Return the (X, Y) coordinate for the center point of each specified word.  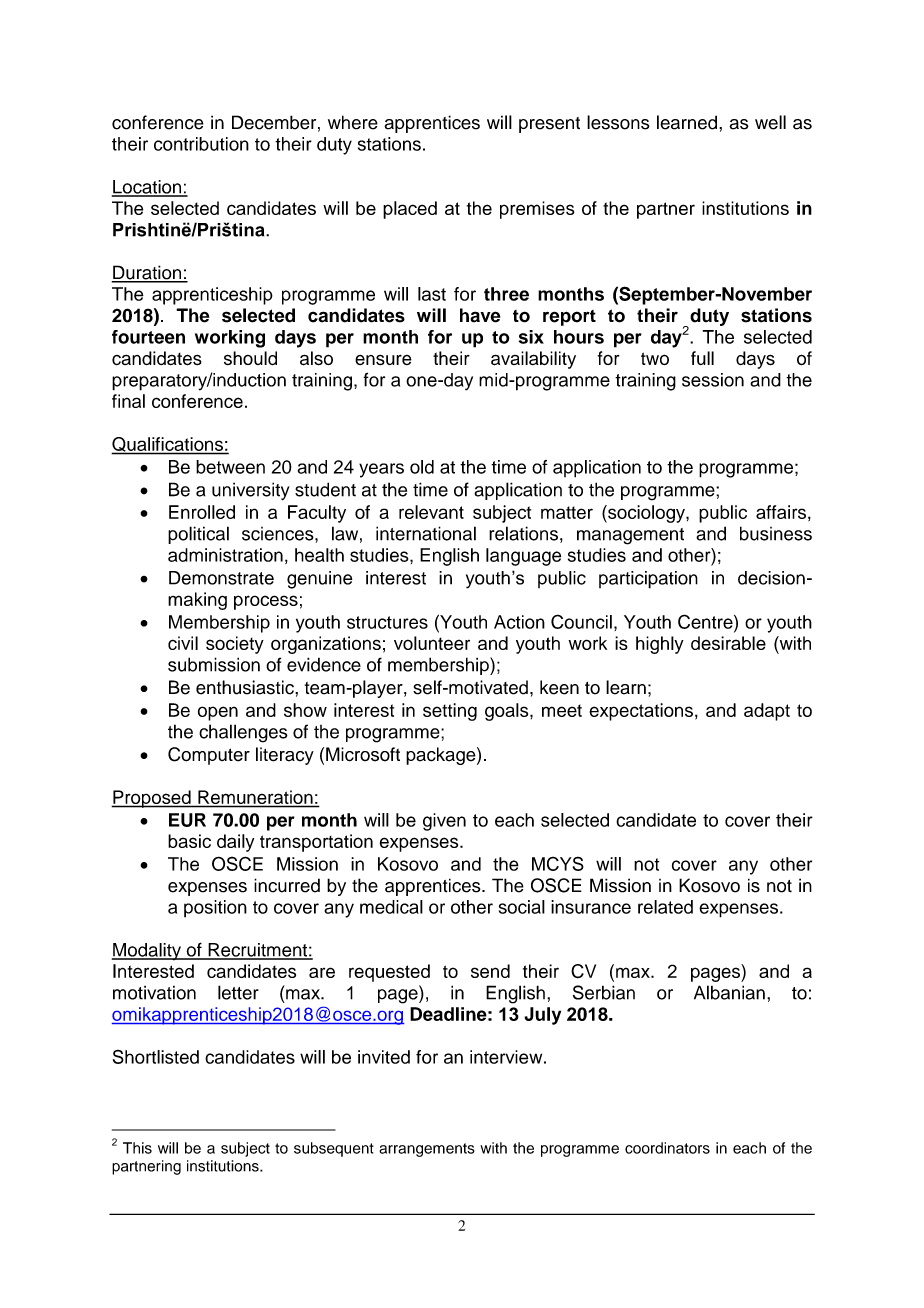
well (770, 122)
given (444, 822)
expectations (641, 712)
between (230, 467)
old (422, 467)
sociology (646, 514)
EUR (187, 820)
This (137, 1148)
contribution (201, 144)
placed (410, 210)
